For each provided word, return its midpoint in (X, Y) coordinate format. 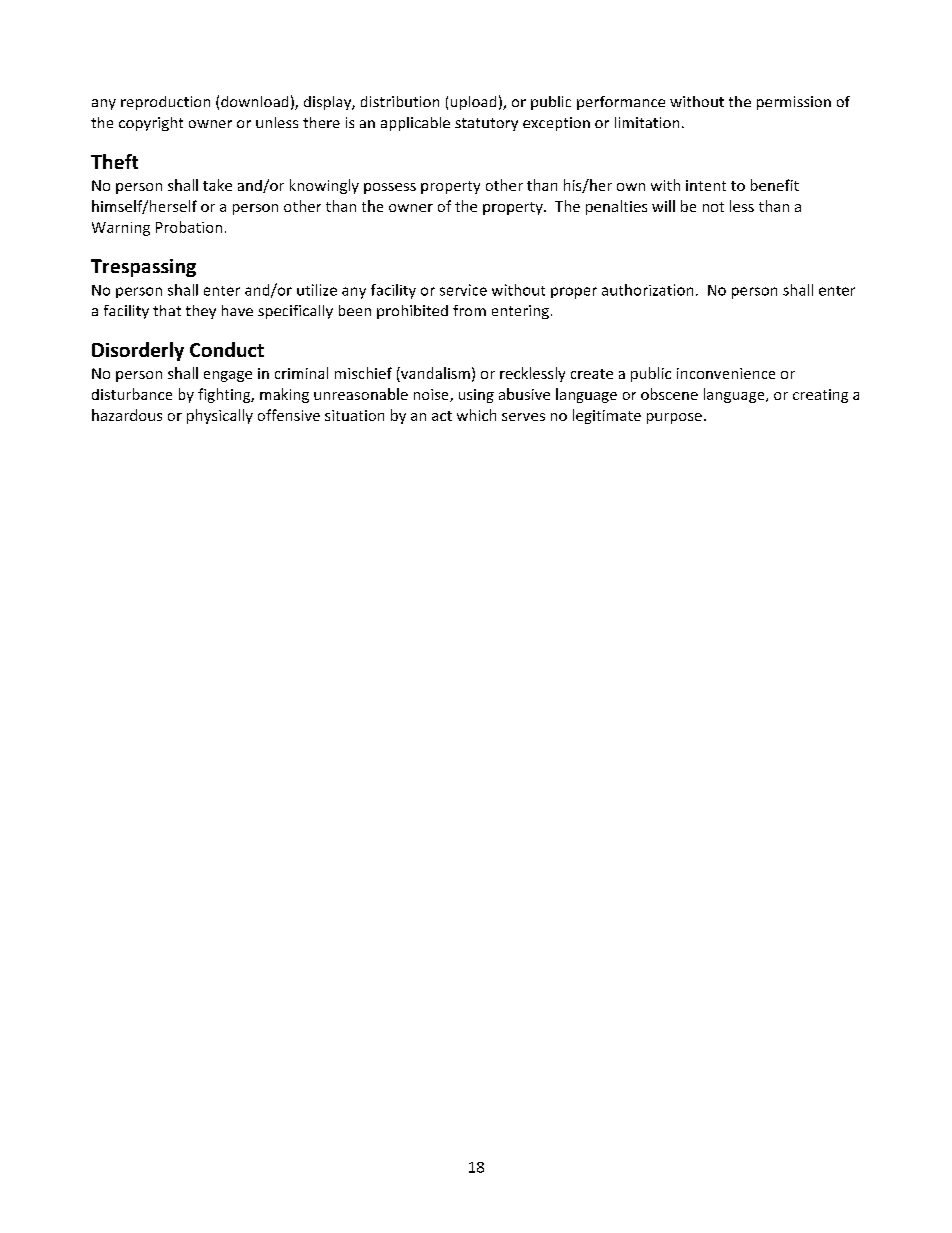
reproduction (165, 103)
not (713, 207)
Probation (189, 227)
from (469, 310)
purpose (674, 418)
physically (220, 416)
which (476, 415)
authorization (647, 290)
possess (390, 188)
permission (794, 103)
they (201, 312)
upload (473, 103)
